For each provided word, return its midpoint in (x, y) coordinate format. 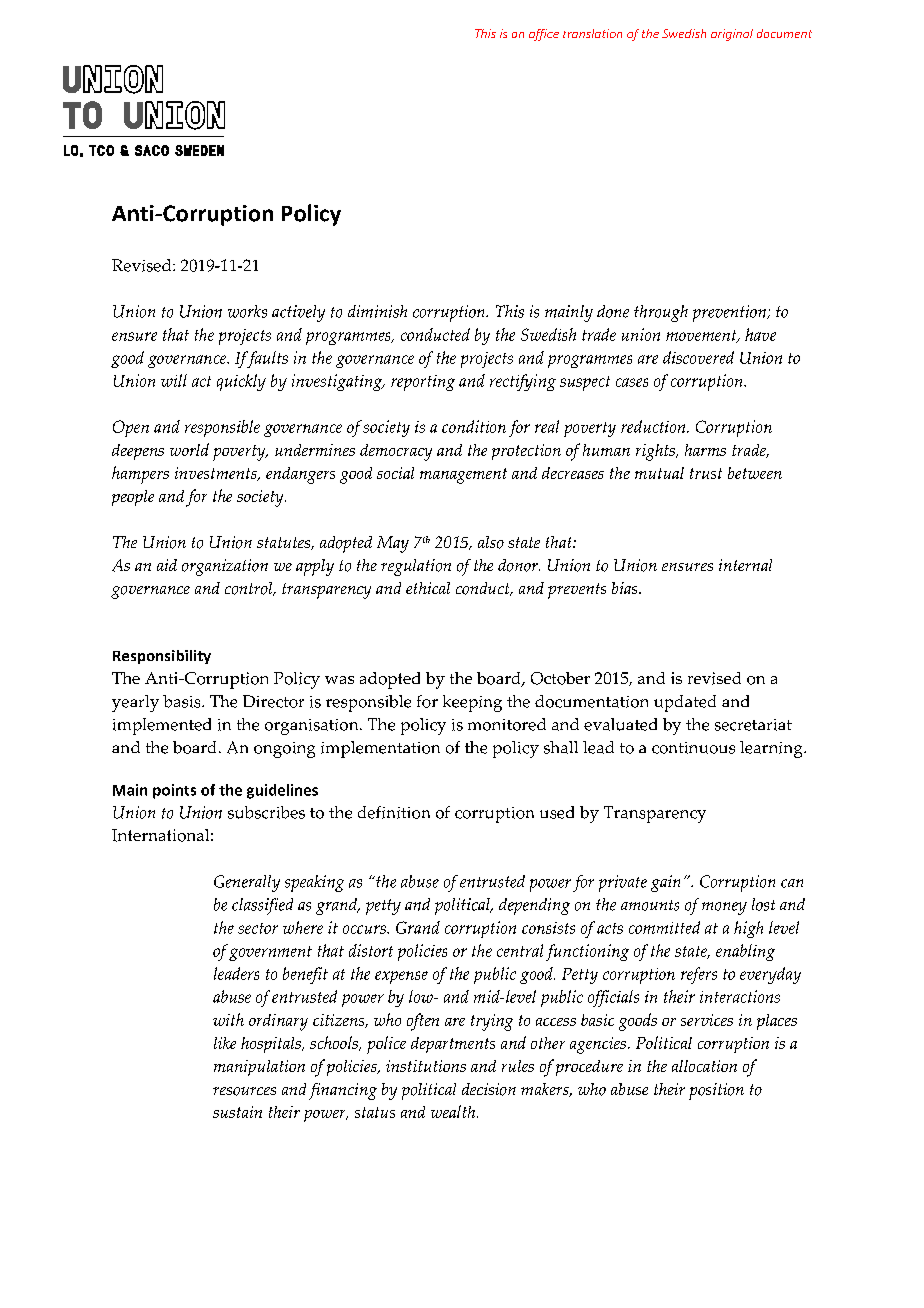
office (544, 35)
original (732, 35)
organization (225, 567)
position (716, 1091)
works (247, 311)
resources (244, 1091)
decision (489, 1089)
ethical (428, 588)
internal (745, 565)
